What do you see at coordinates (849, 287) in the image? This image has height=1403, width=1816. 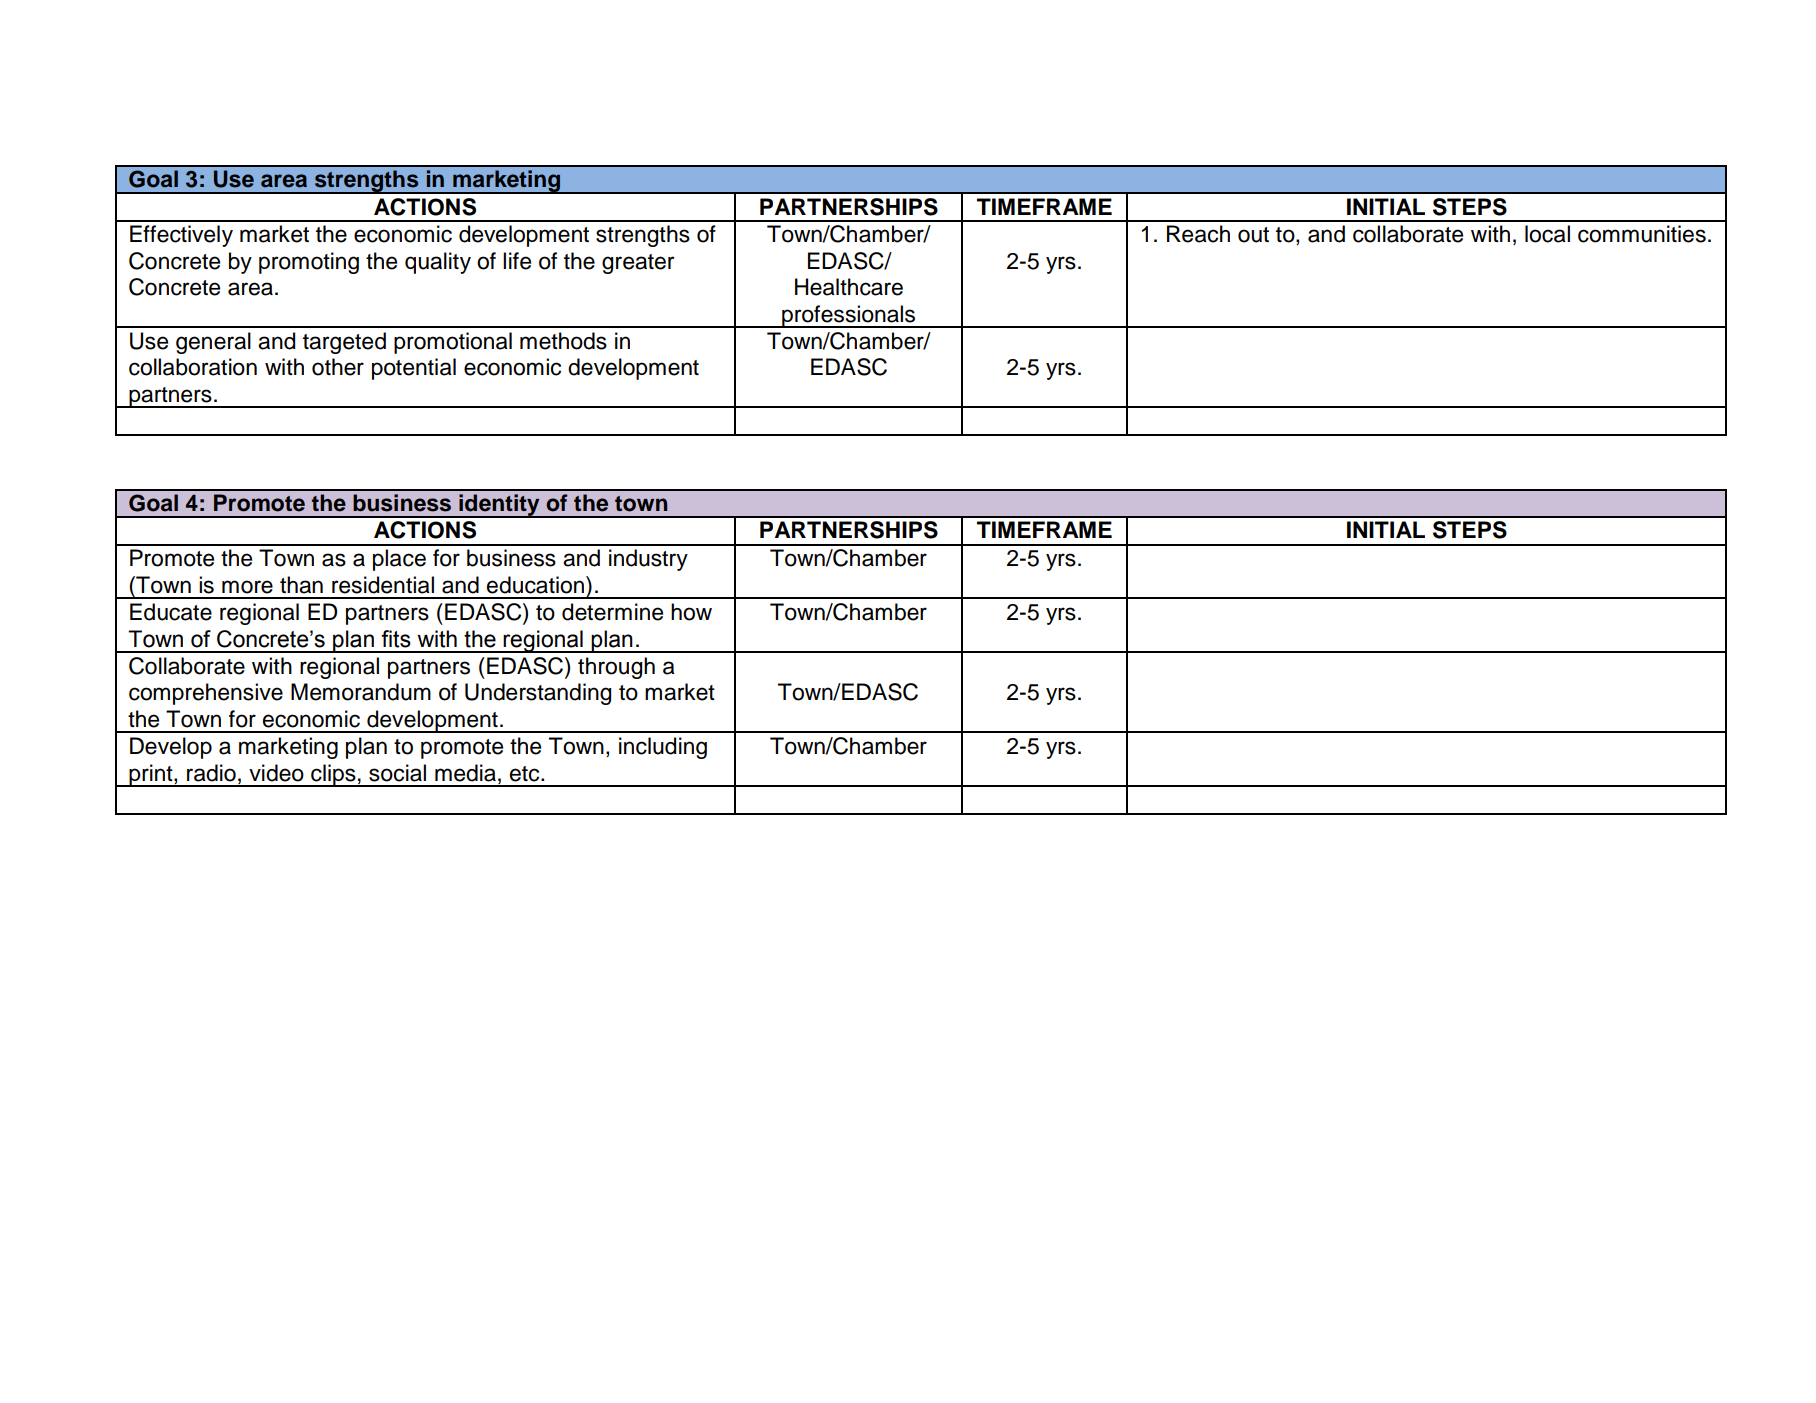 I see `Healthcare` at bounding box center [849, 287].
